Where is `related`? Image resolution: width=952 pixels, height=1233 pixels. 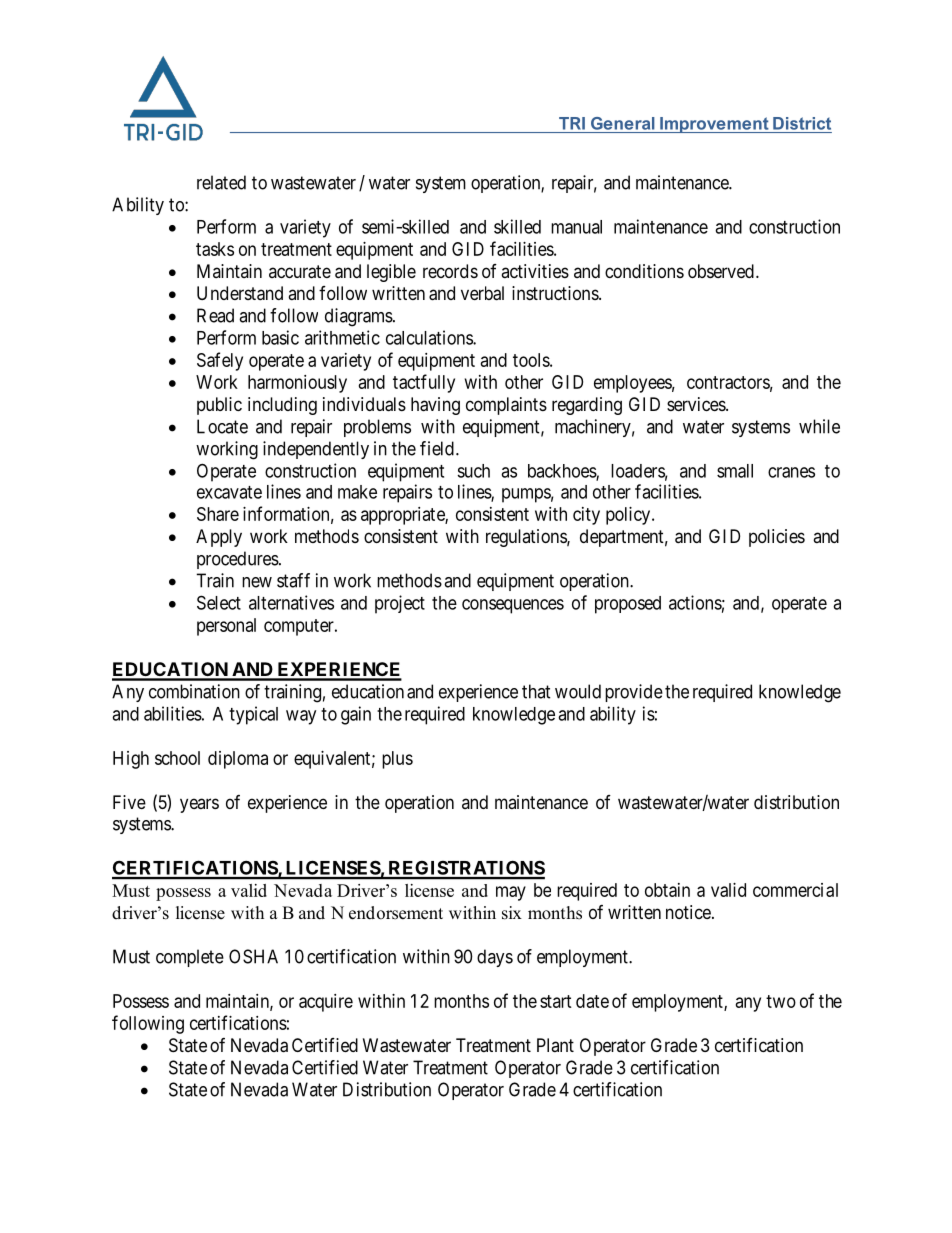 related is located at coordinates (221, 182).
